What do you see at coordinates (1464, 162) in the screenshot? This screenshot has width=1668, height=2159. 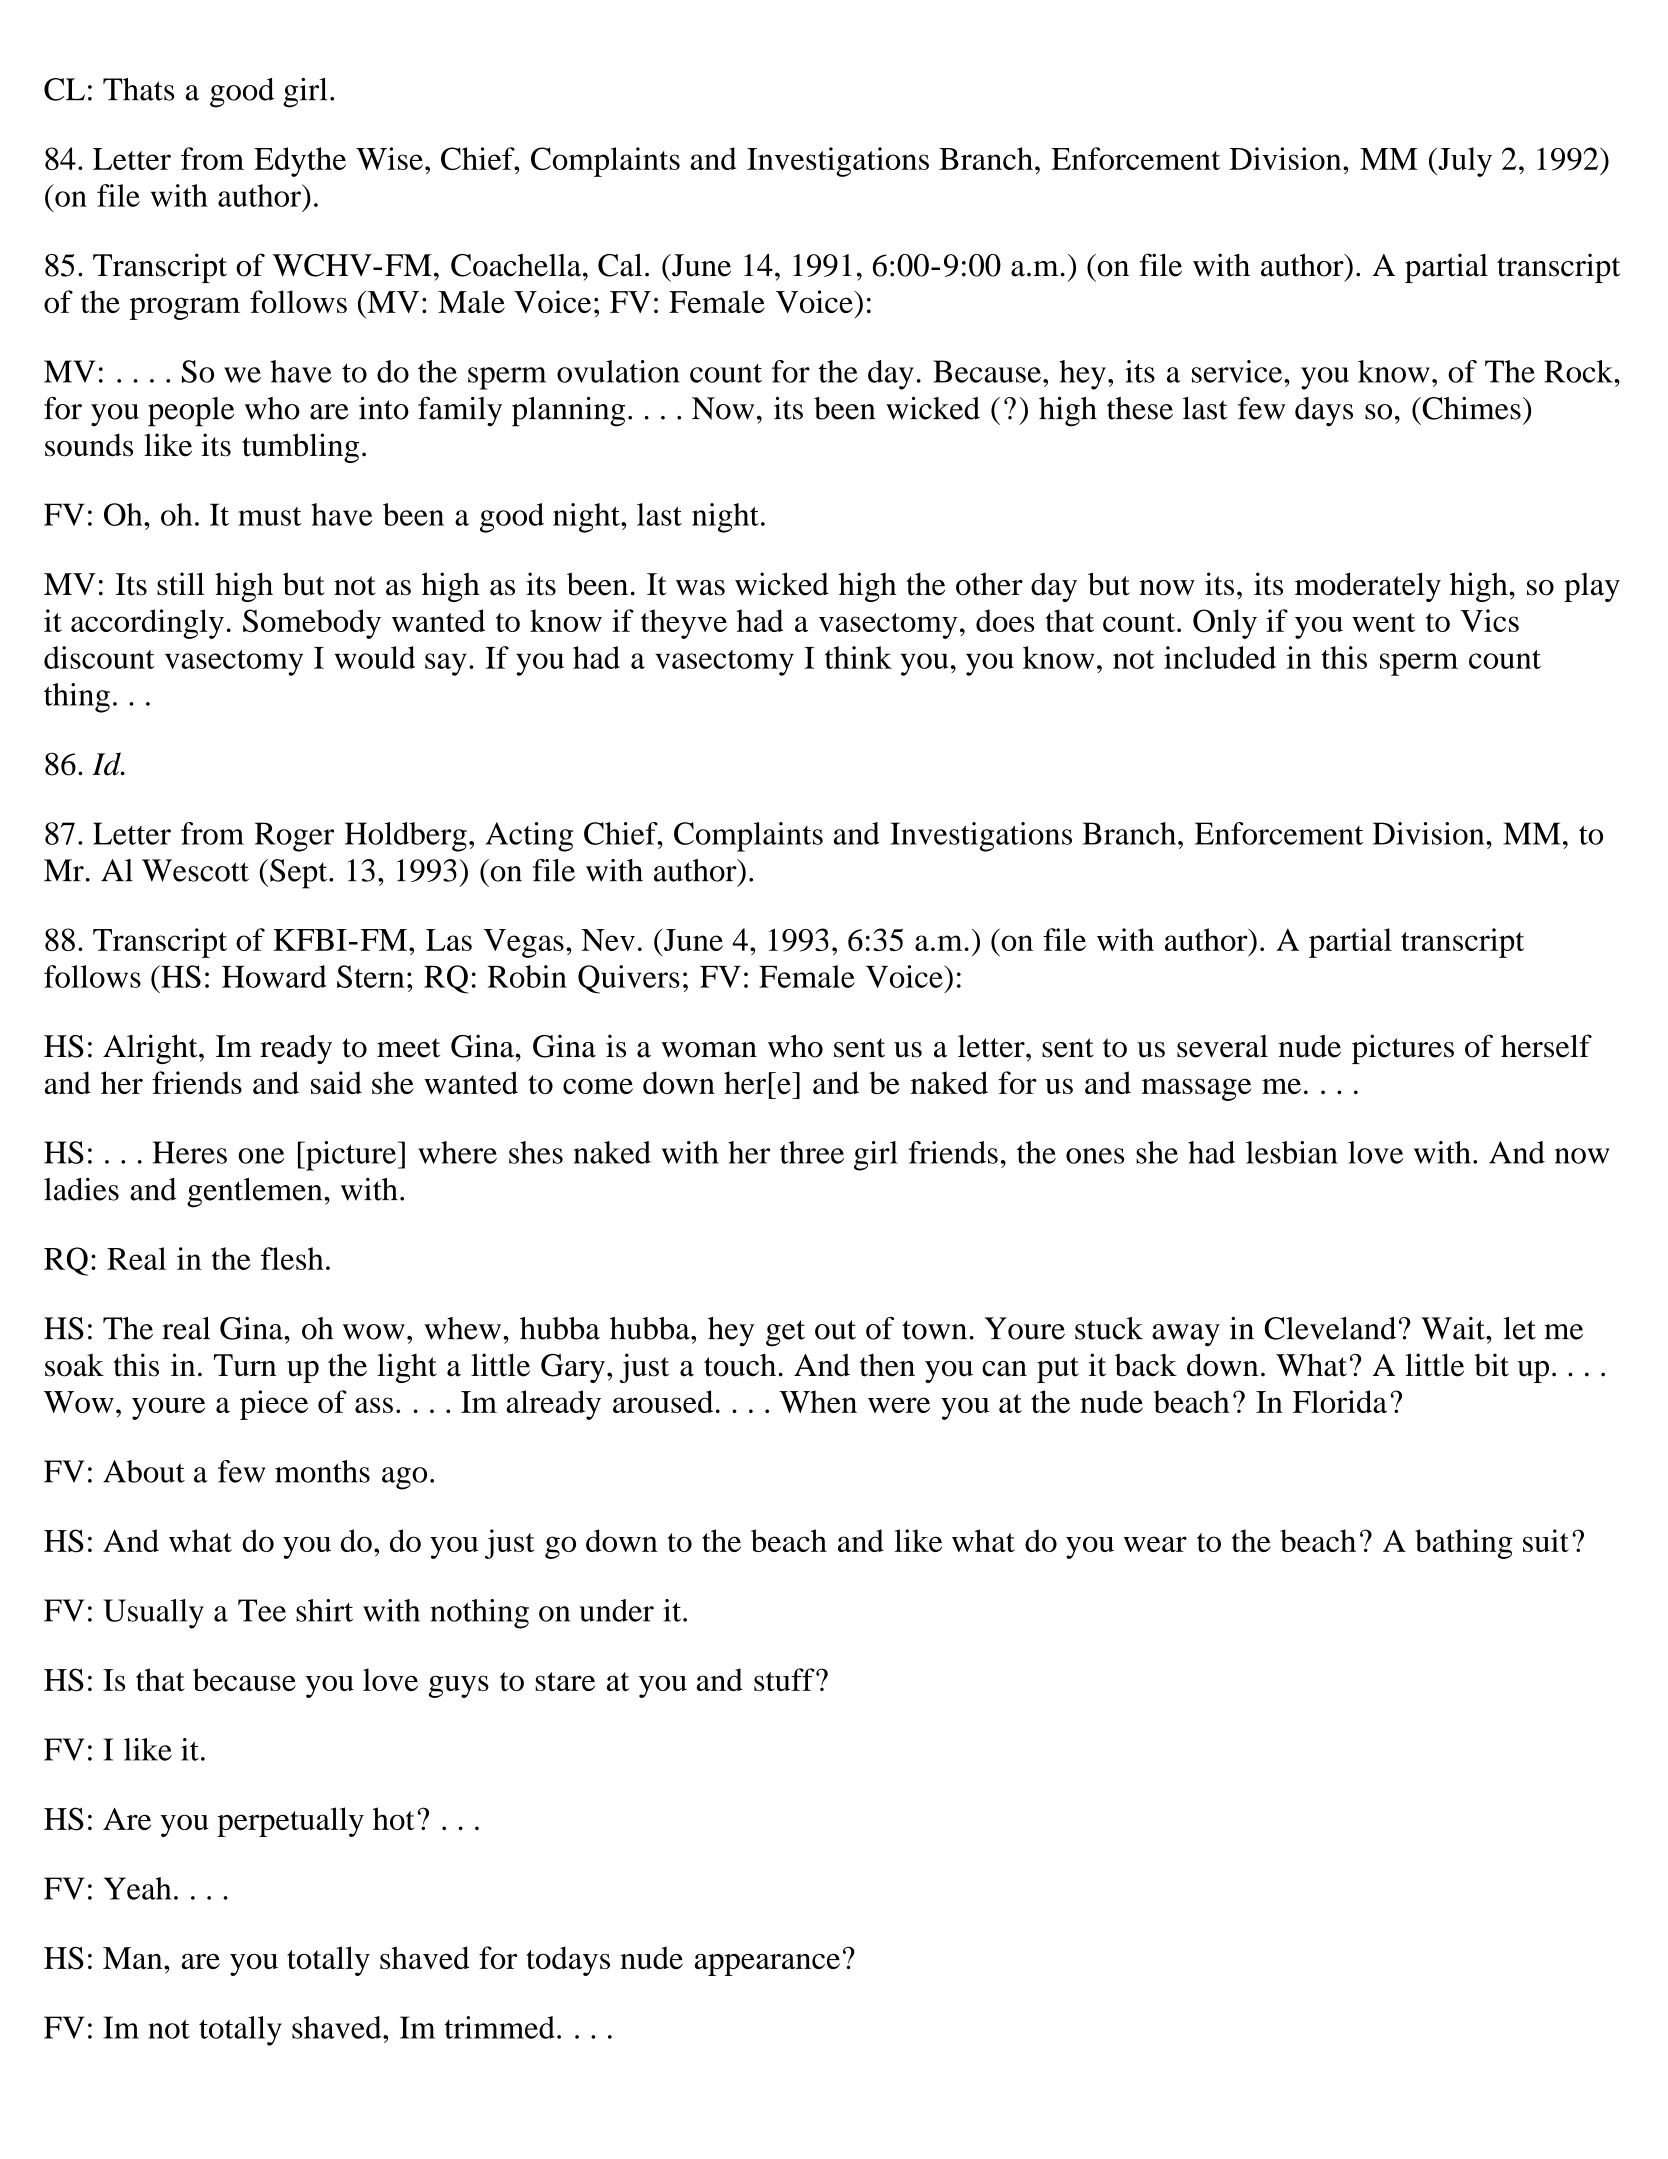 I see `July` at bounding box center [1464, 162].
